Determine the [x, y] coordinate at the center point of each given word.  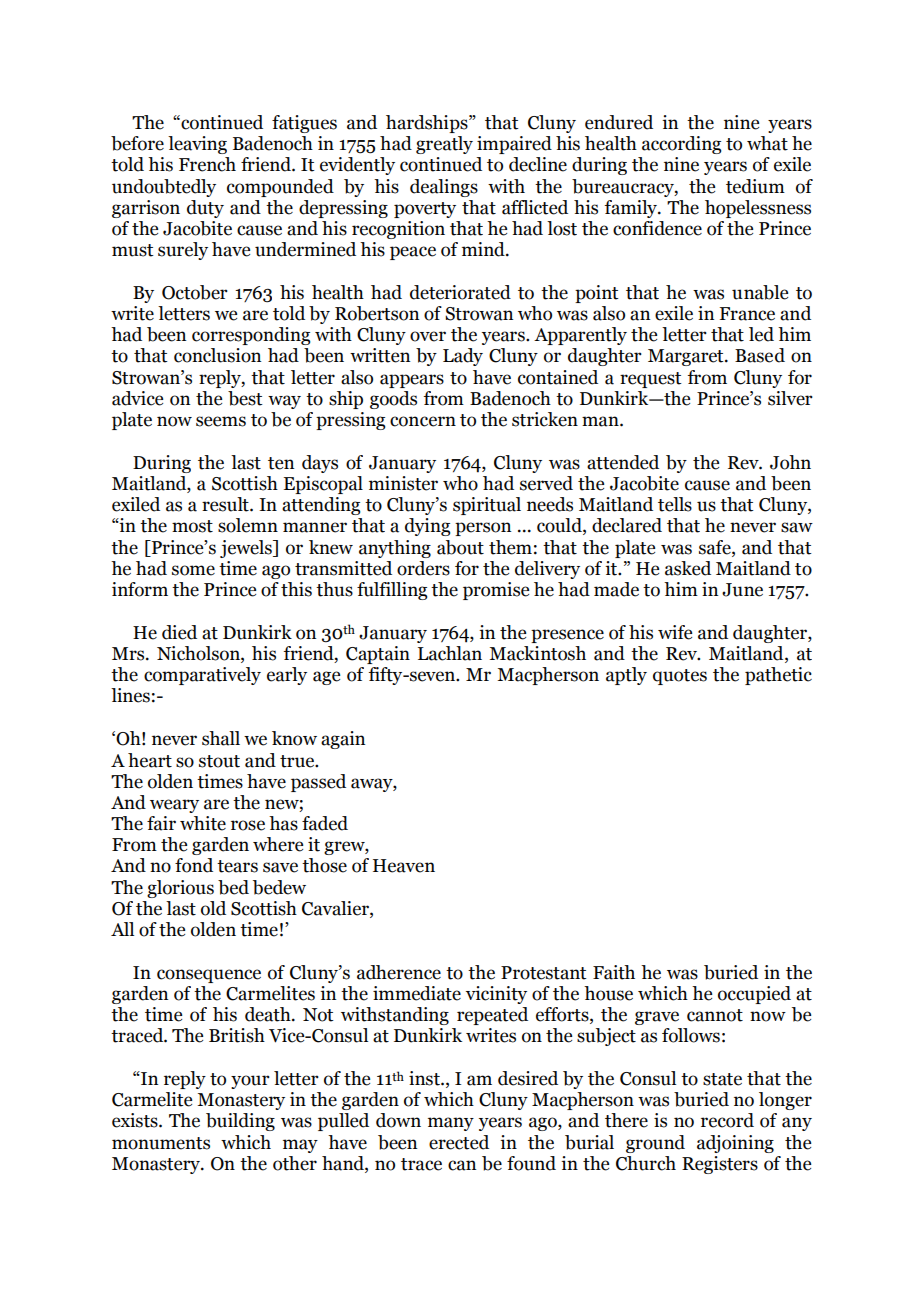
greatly [444, 145]
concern [423, 421]
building [240, 1122]
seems [221, 421]
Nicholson [199, 654]
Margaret [687, 357]
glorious [180, 889]
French [207, 164]
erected [459, 1142]
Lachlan [450, 653]
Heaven [404, 866]
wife [675, 632]
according [681, 145]
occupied [754, 995]
